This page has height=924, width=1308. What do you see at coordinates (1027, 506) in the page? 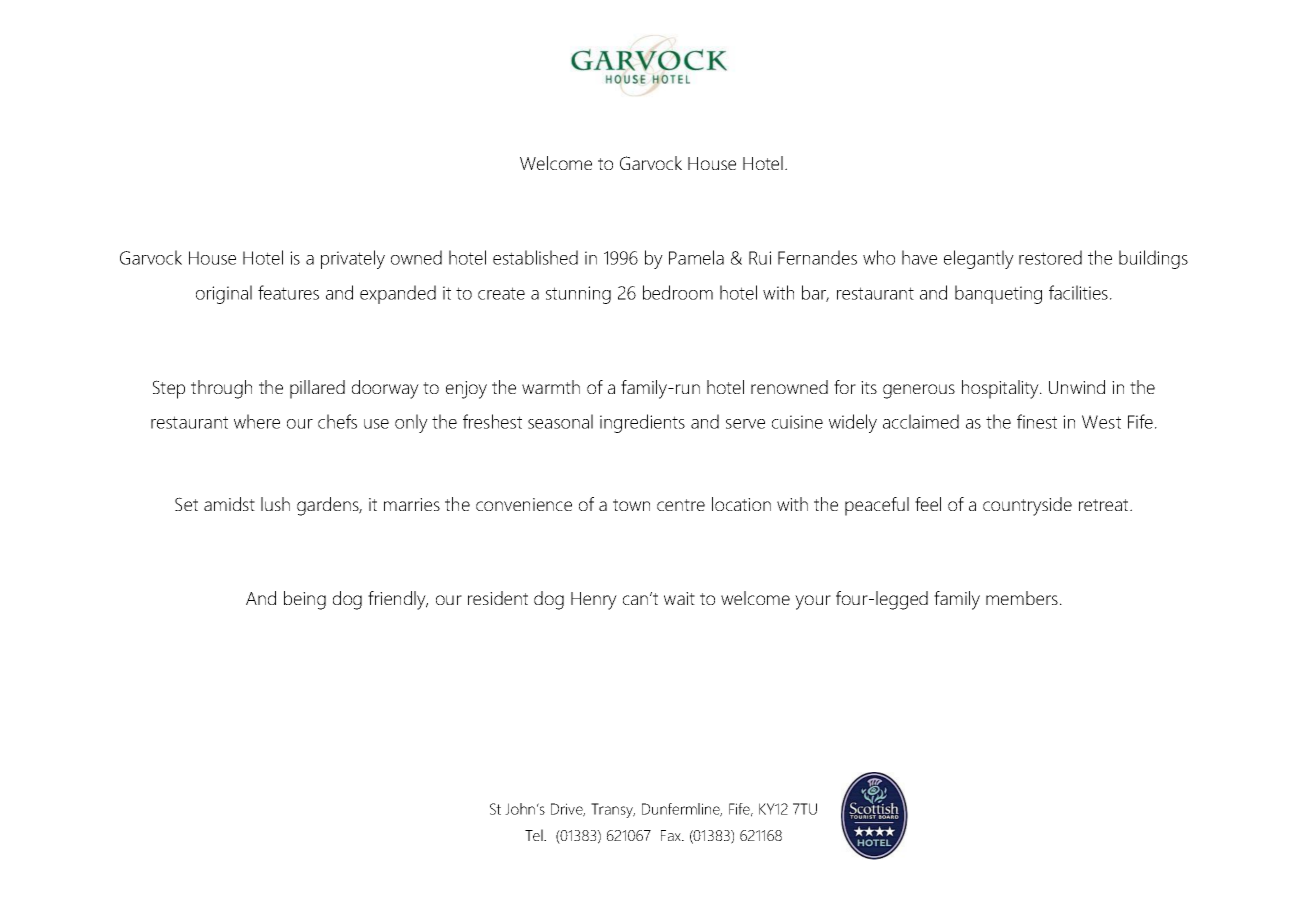
I see `countryside` at bounding box center [1027, 506].
